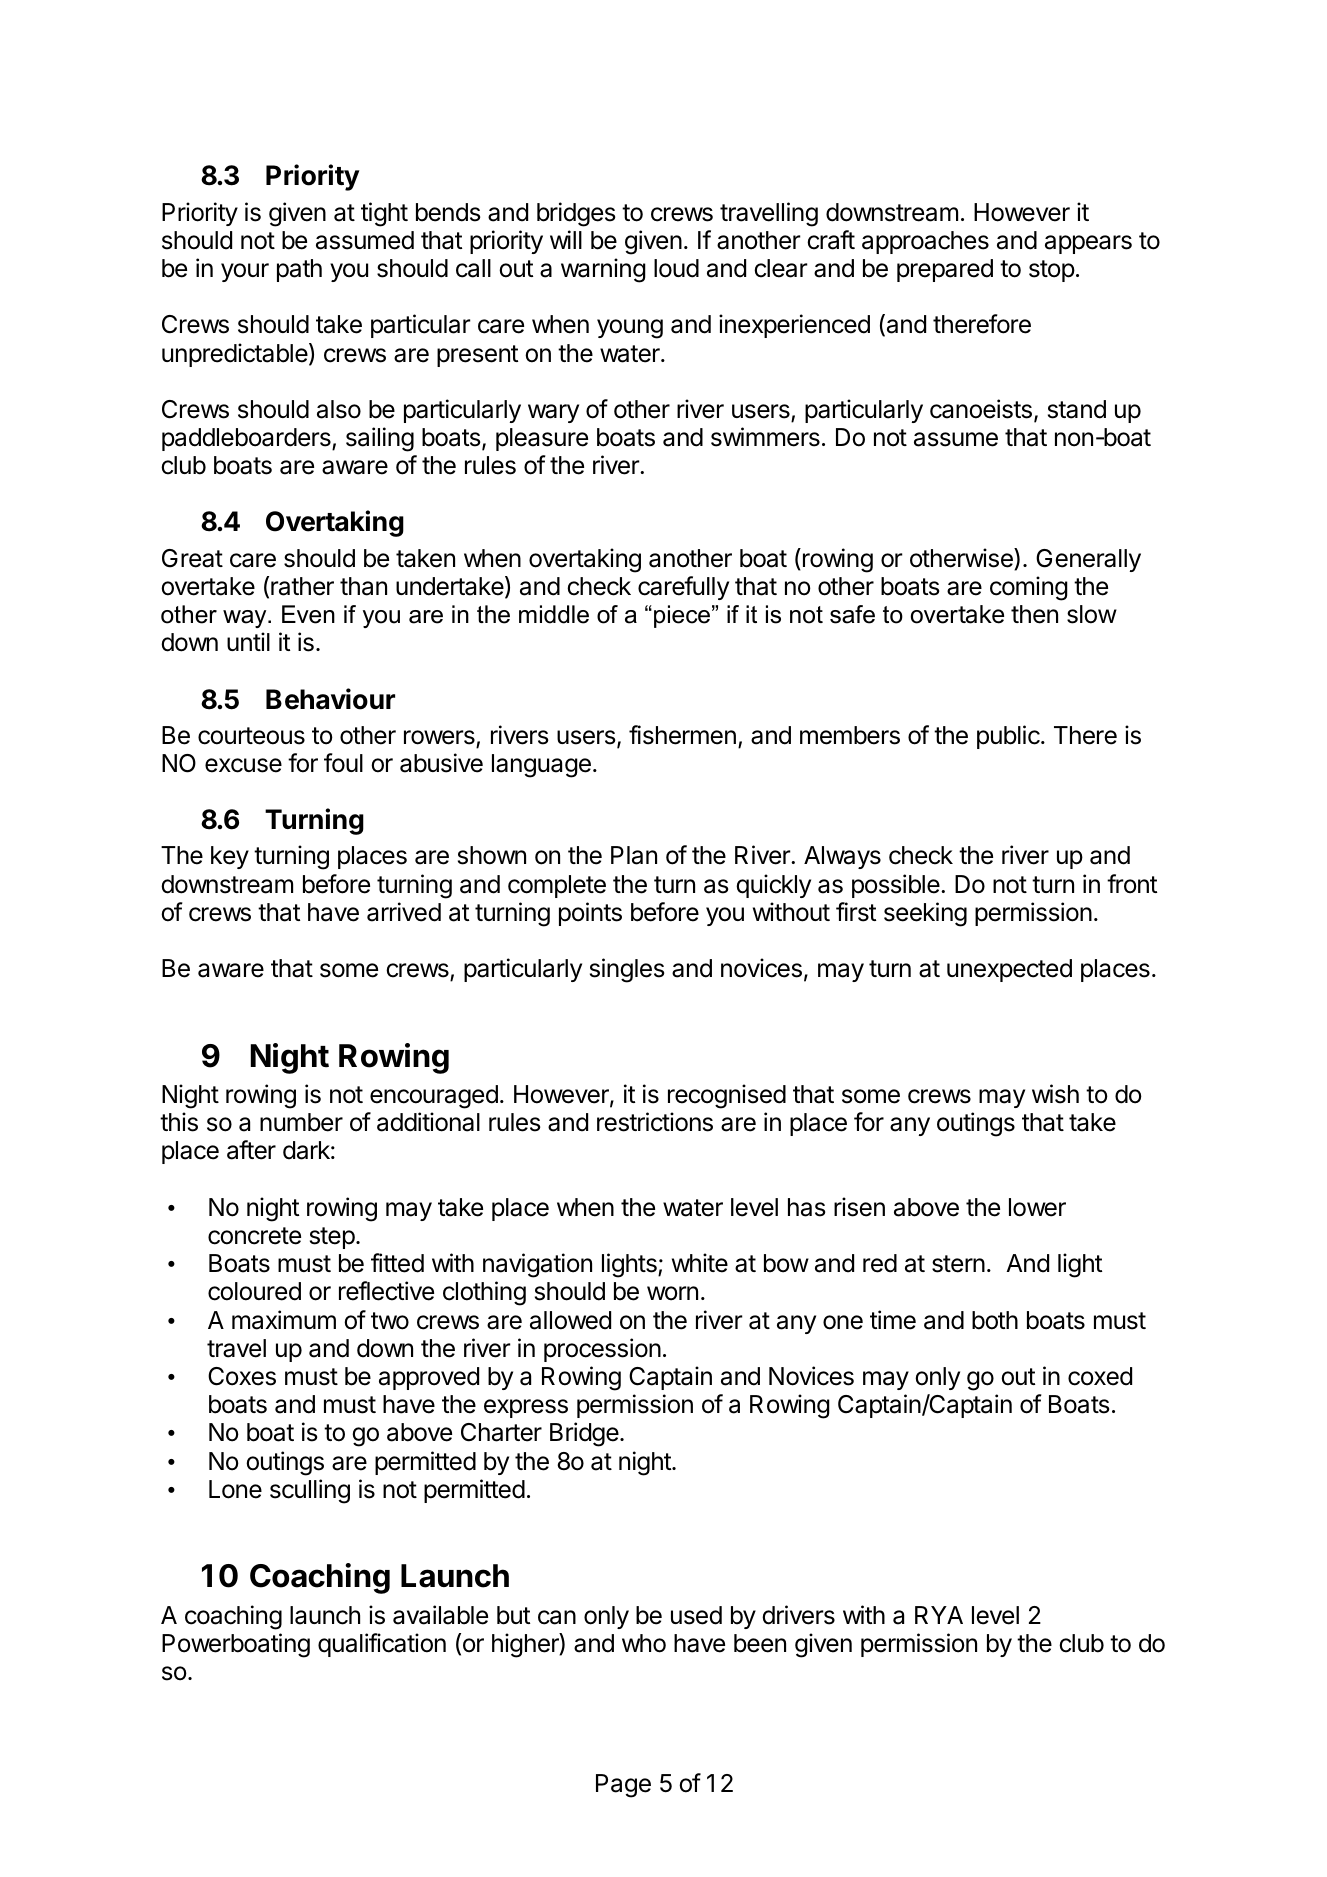 This page has width=1327, height=1877. What do you see at coordinates (284, 1320) in the page?
I see `maximum` at bounding box center [284, 1320].
